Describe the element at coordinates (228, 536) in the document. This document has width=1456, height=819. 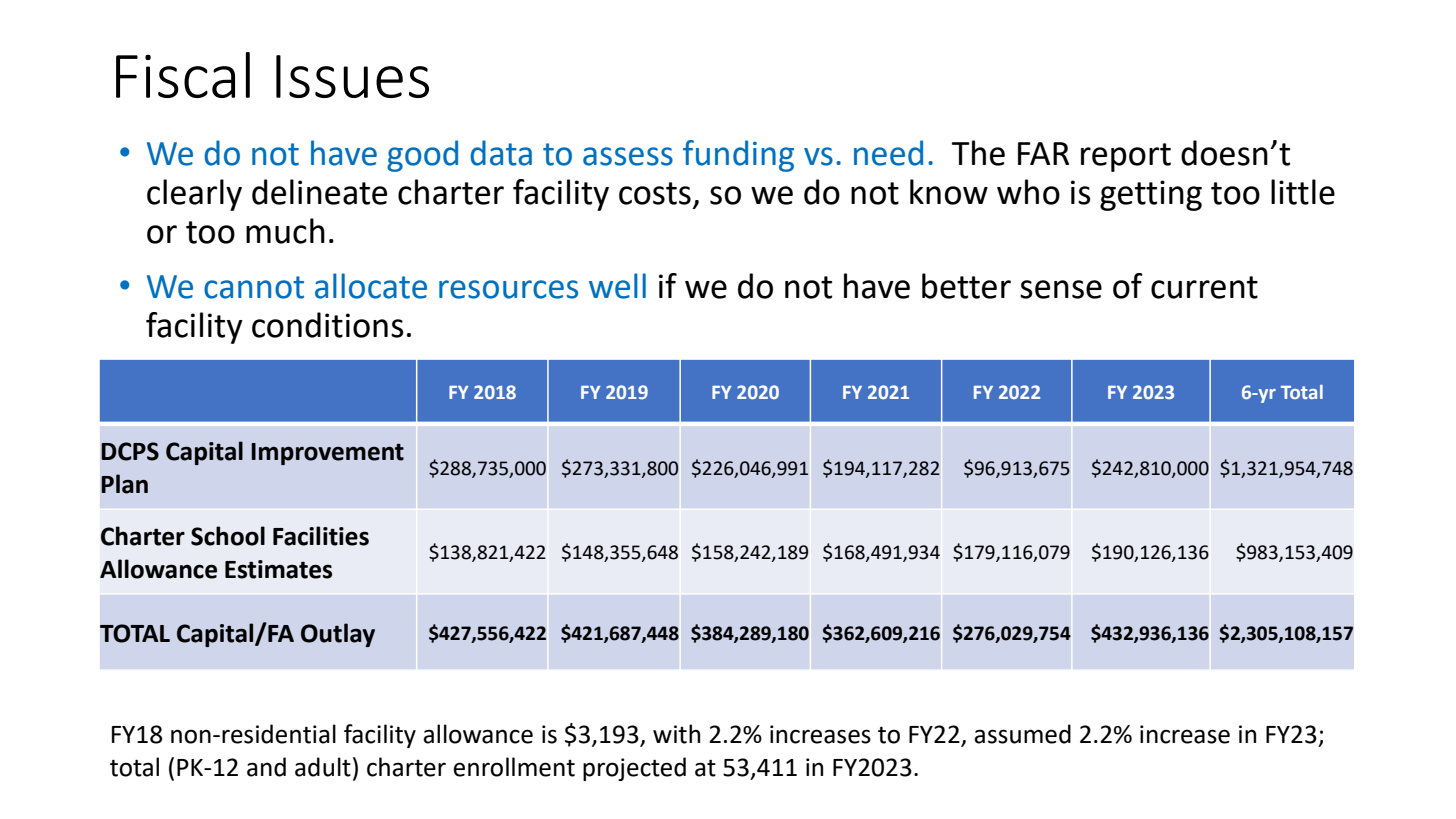
I see `School` at that location.
